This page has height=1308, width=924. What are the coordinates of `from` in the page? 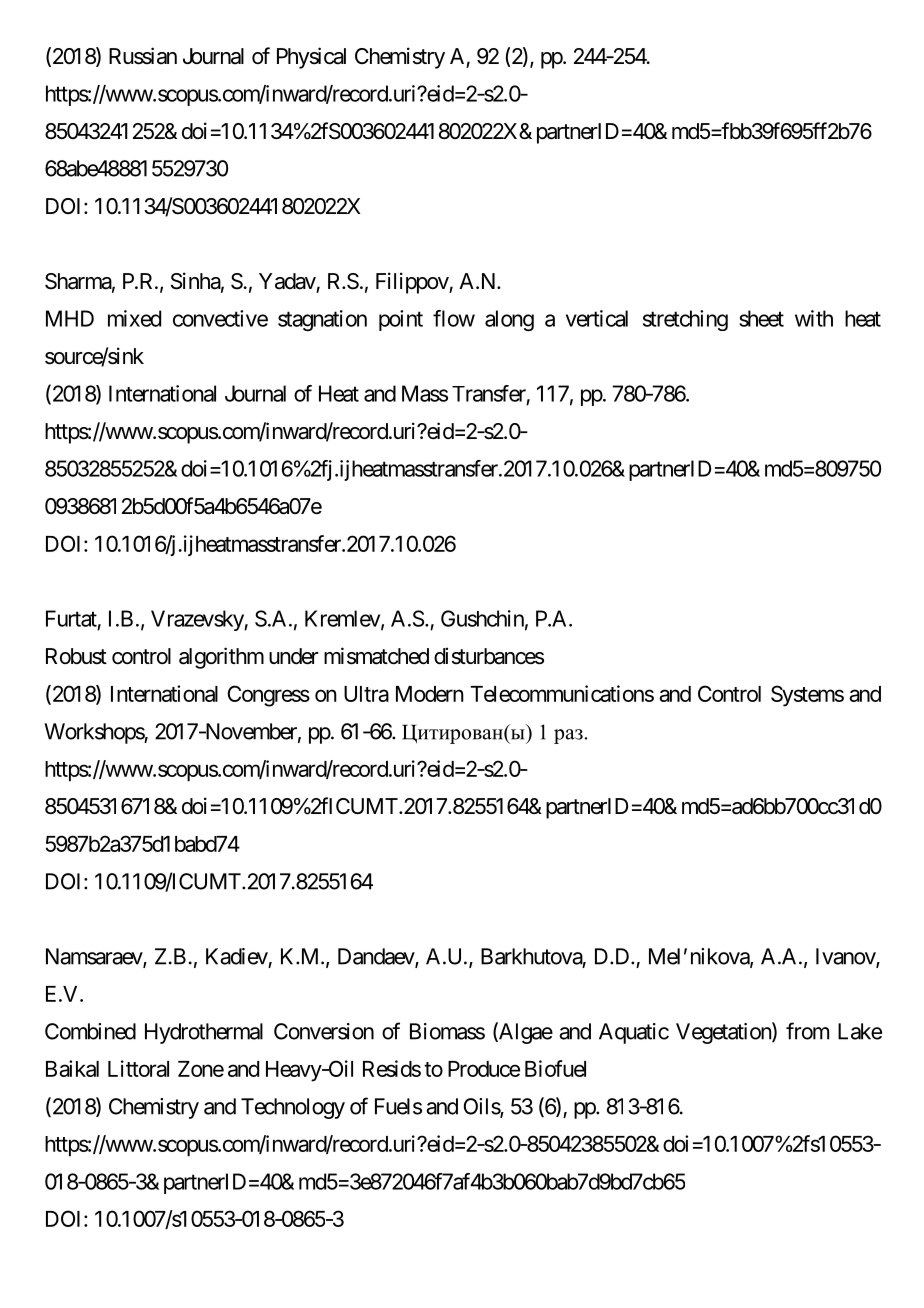 It's located at (807, 1031).
